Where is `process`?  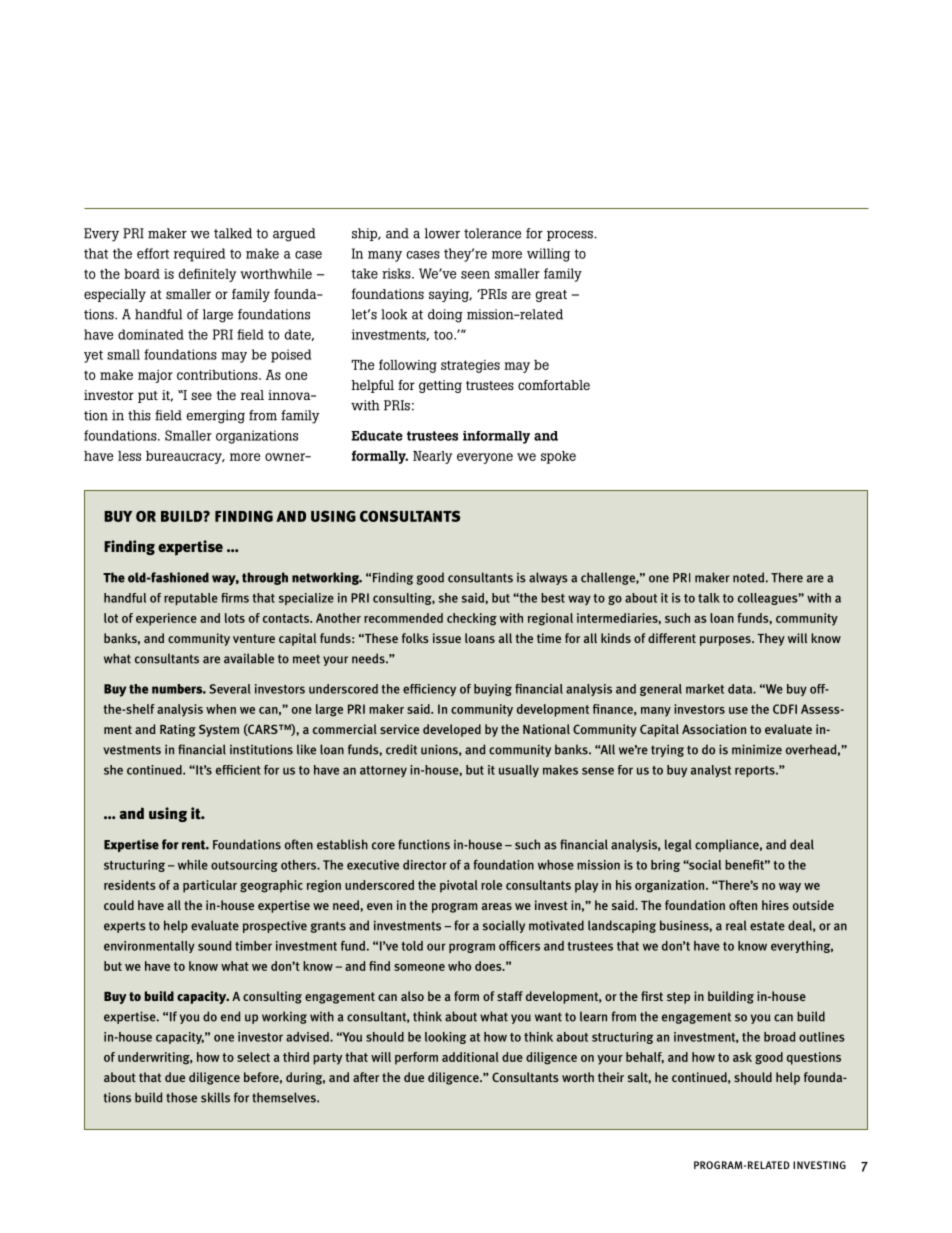
process is located at coordinates (571, 236).
